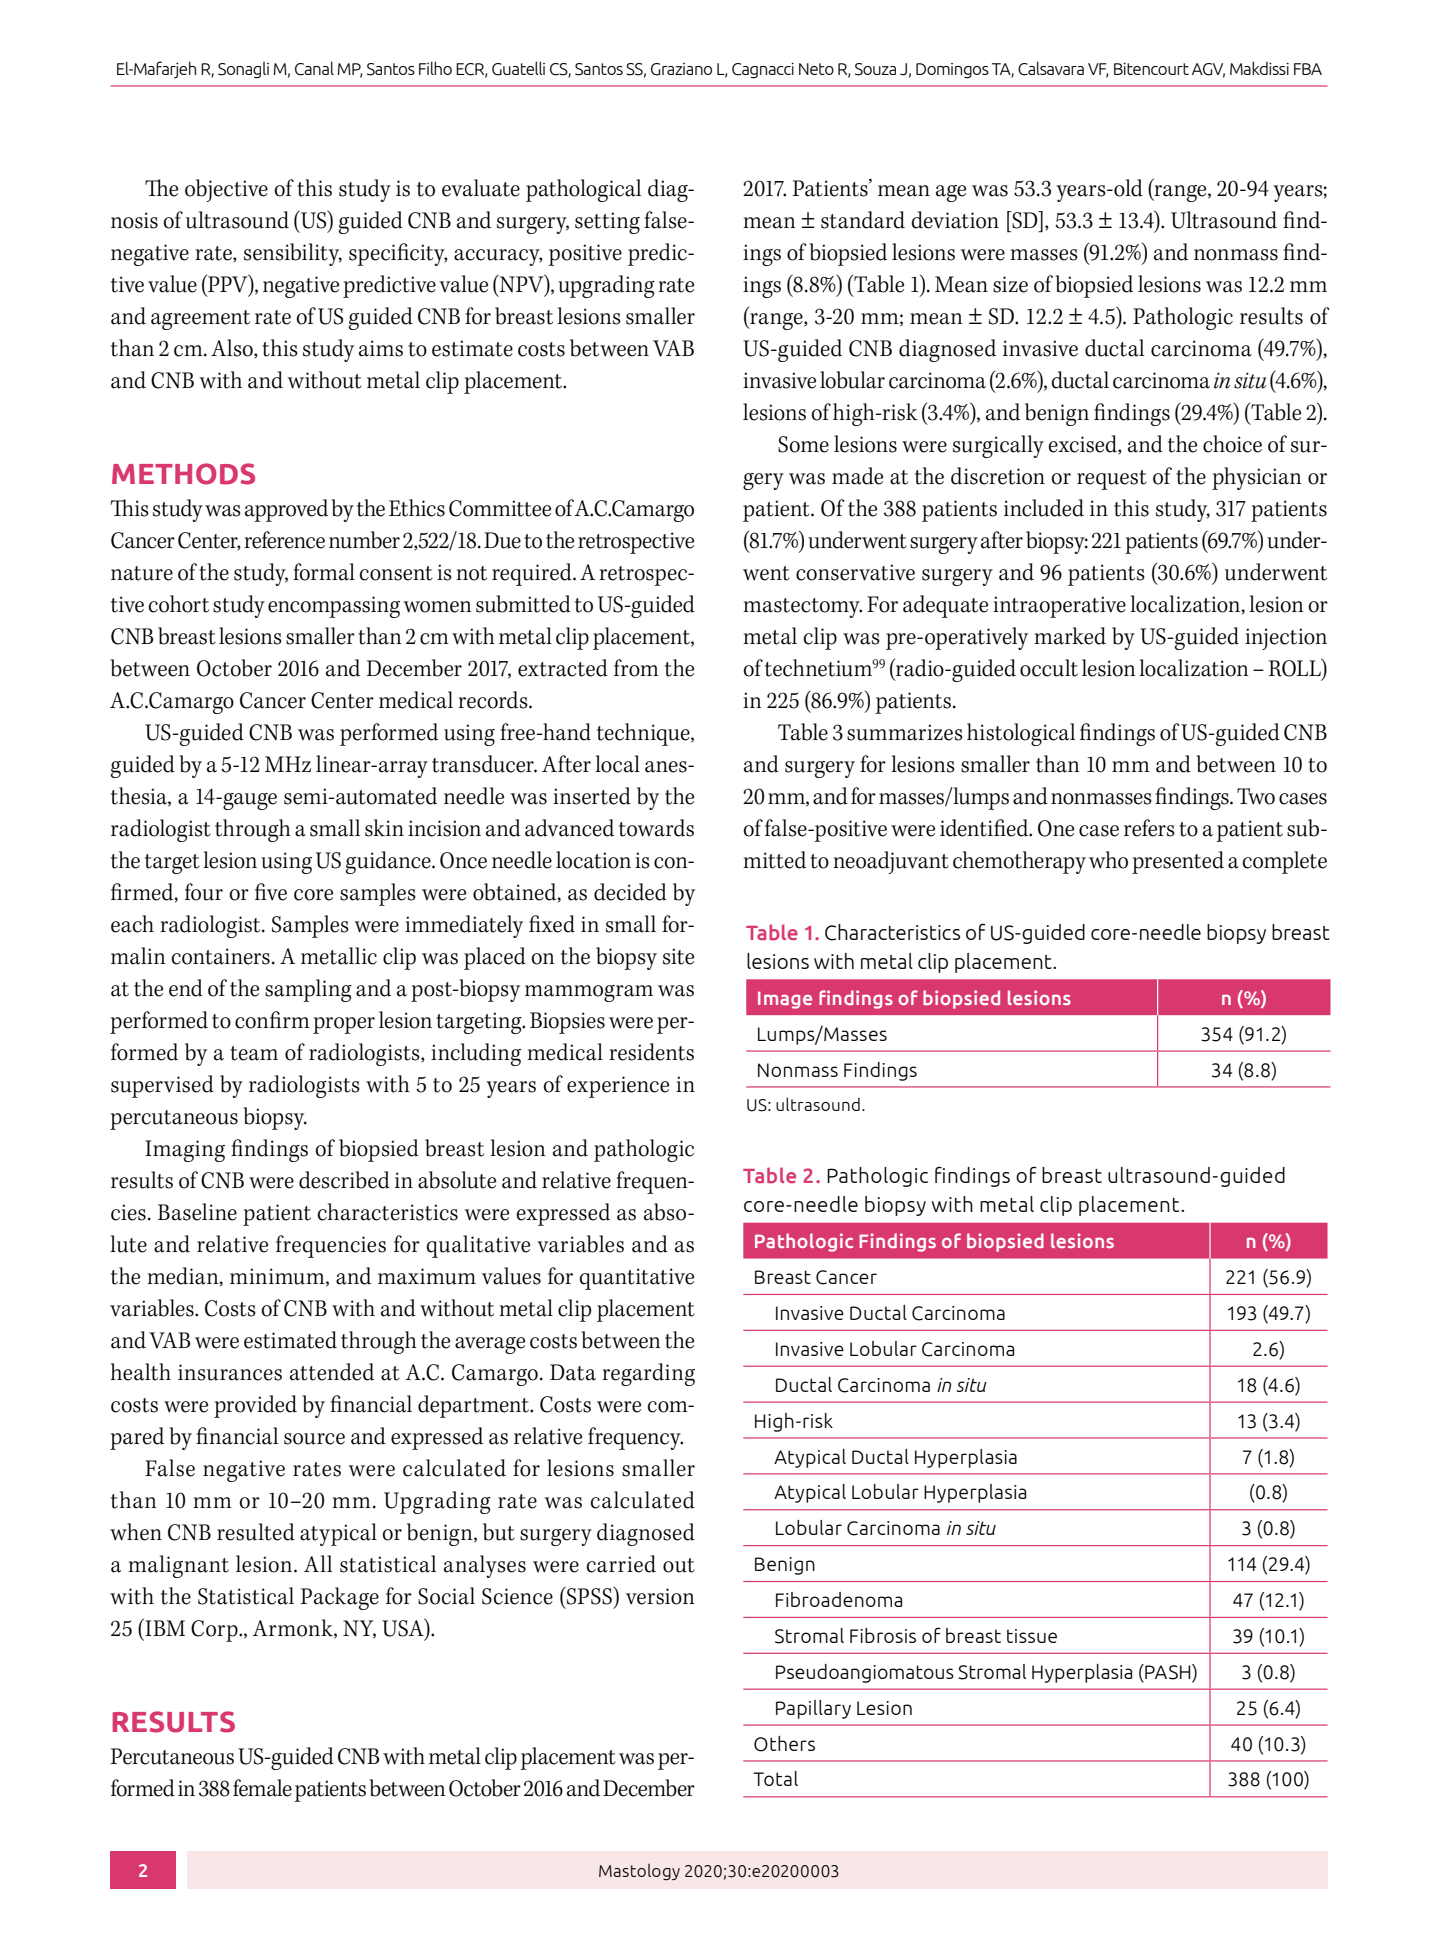  Describe the element at coordinates (636, 668) in the image. I see `from` at that location.
